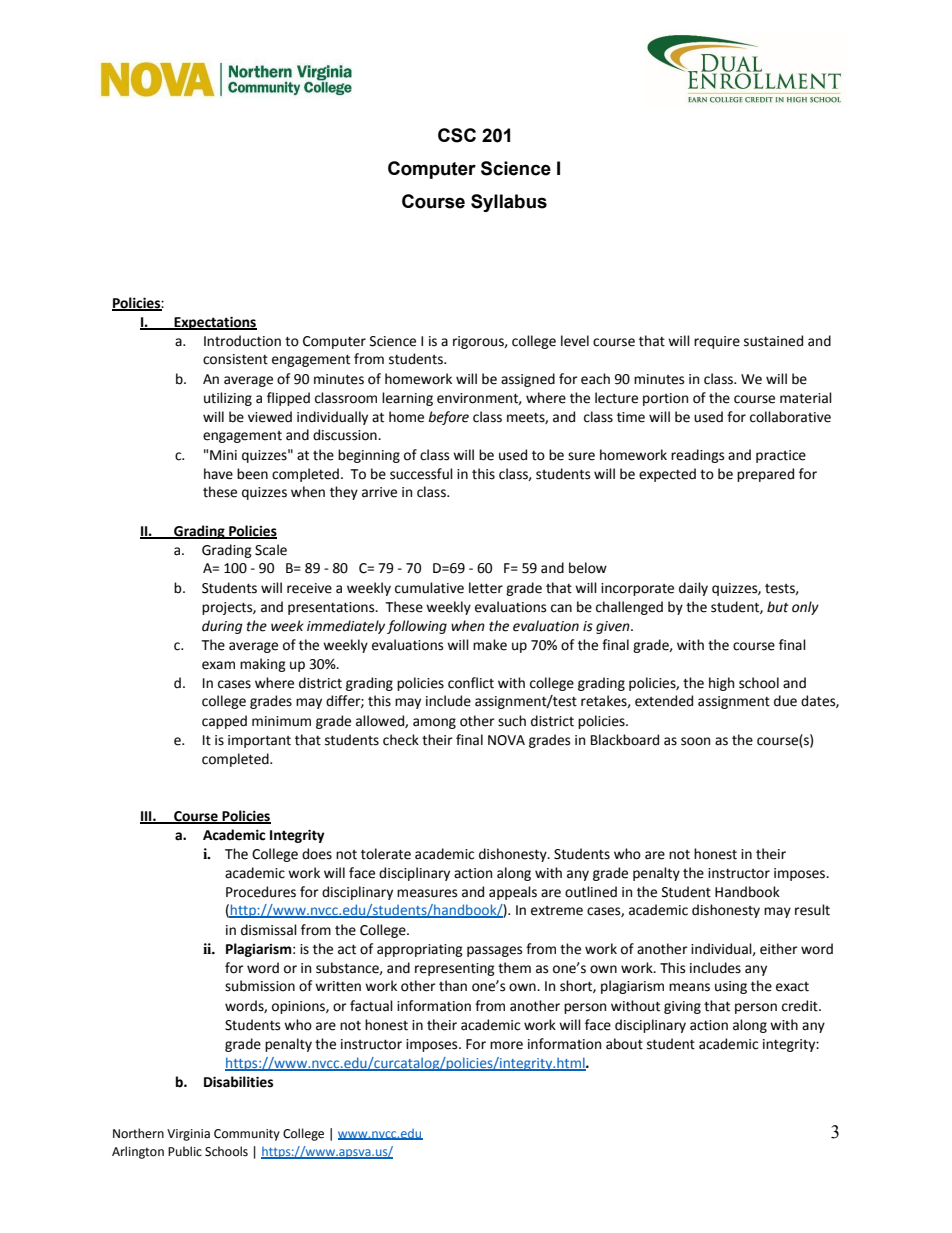 This screenshot has height=1233, width=952. I want to click on successful, so click(421, 474).
